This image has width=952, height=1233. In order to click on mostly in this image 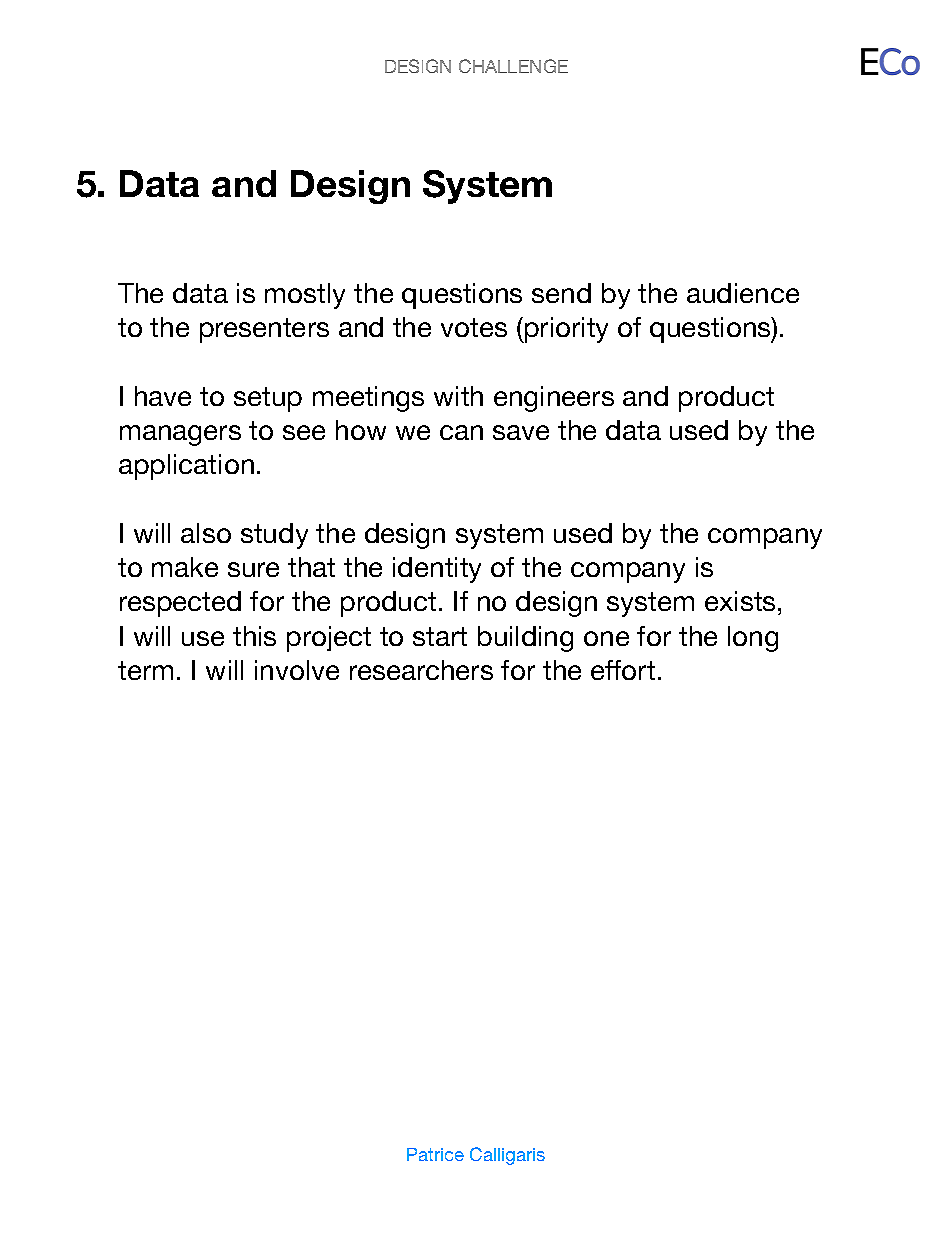, I will do `click(305, 296)`.
